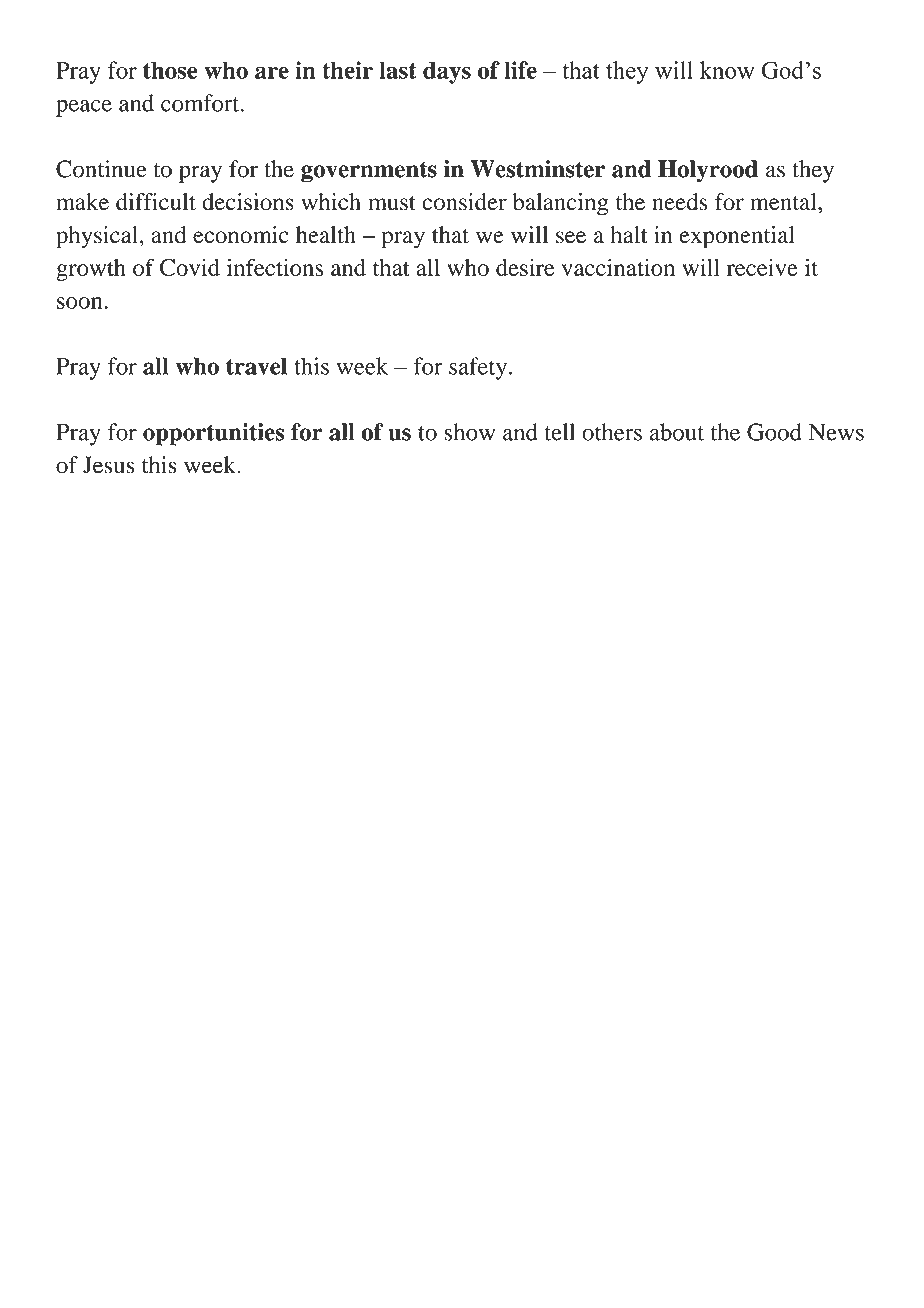  I want to click on those, so click(170, 70).
